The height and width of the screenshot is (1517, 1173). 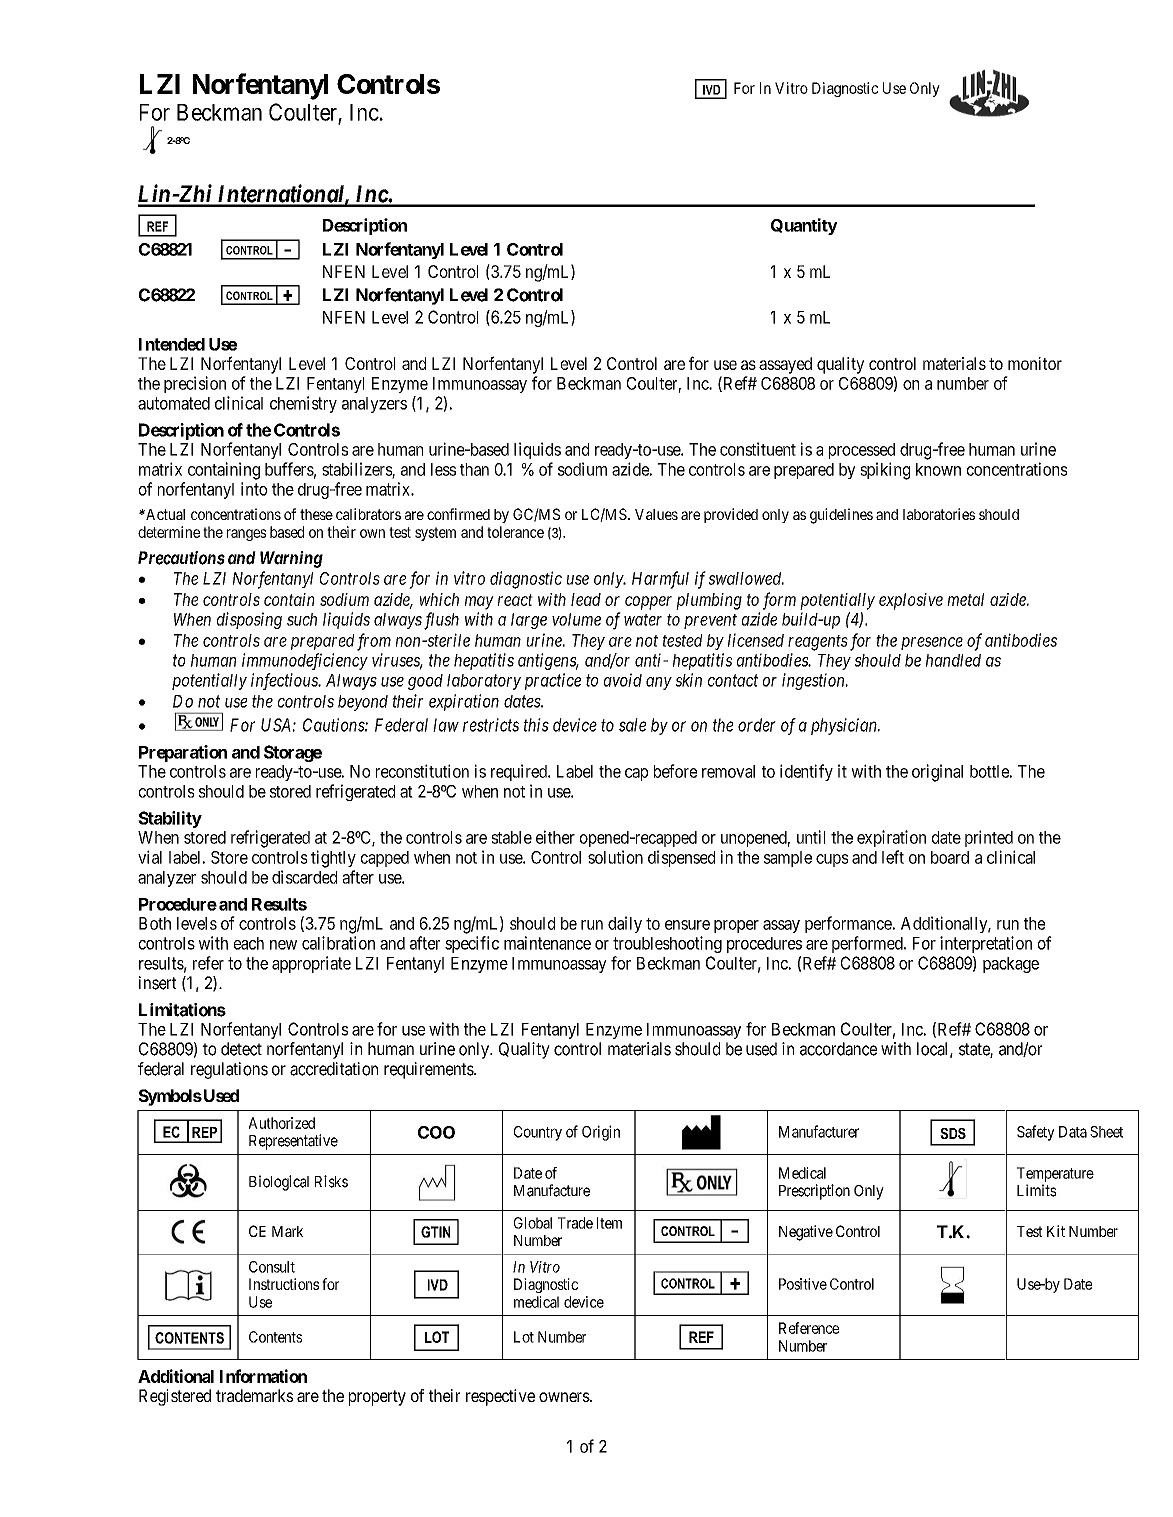 I want to click on solution, so click(x=615, y=857).
